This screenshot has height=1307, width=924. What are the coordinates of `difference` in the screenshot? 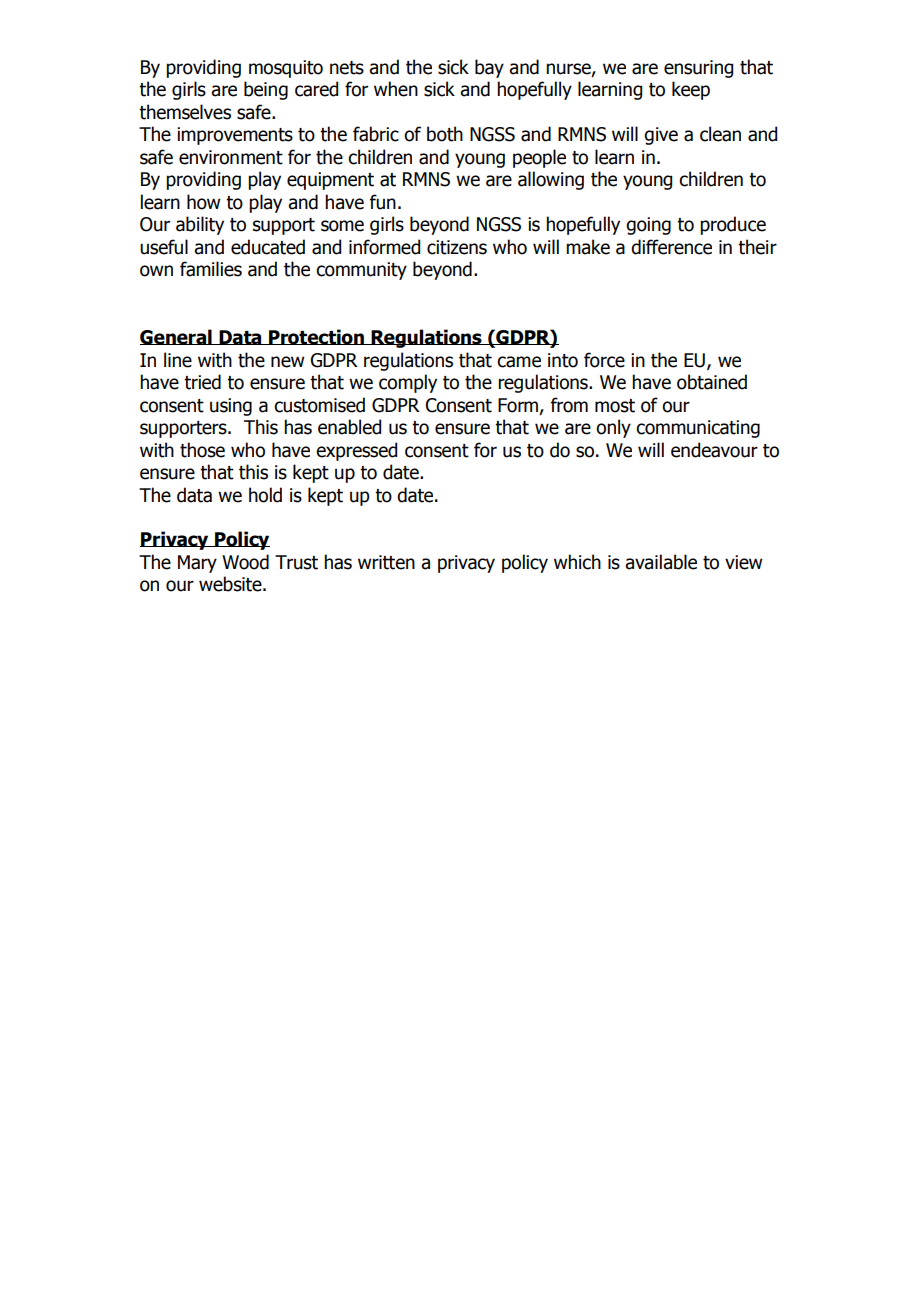 It's located at (671, 247).
